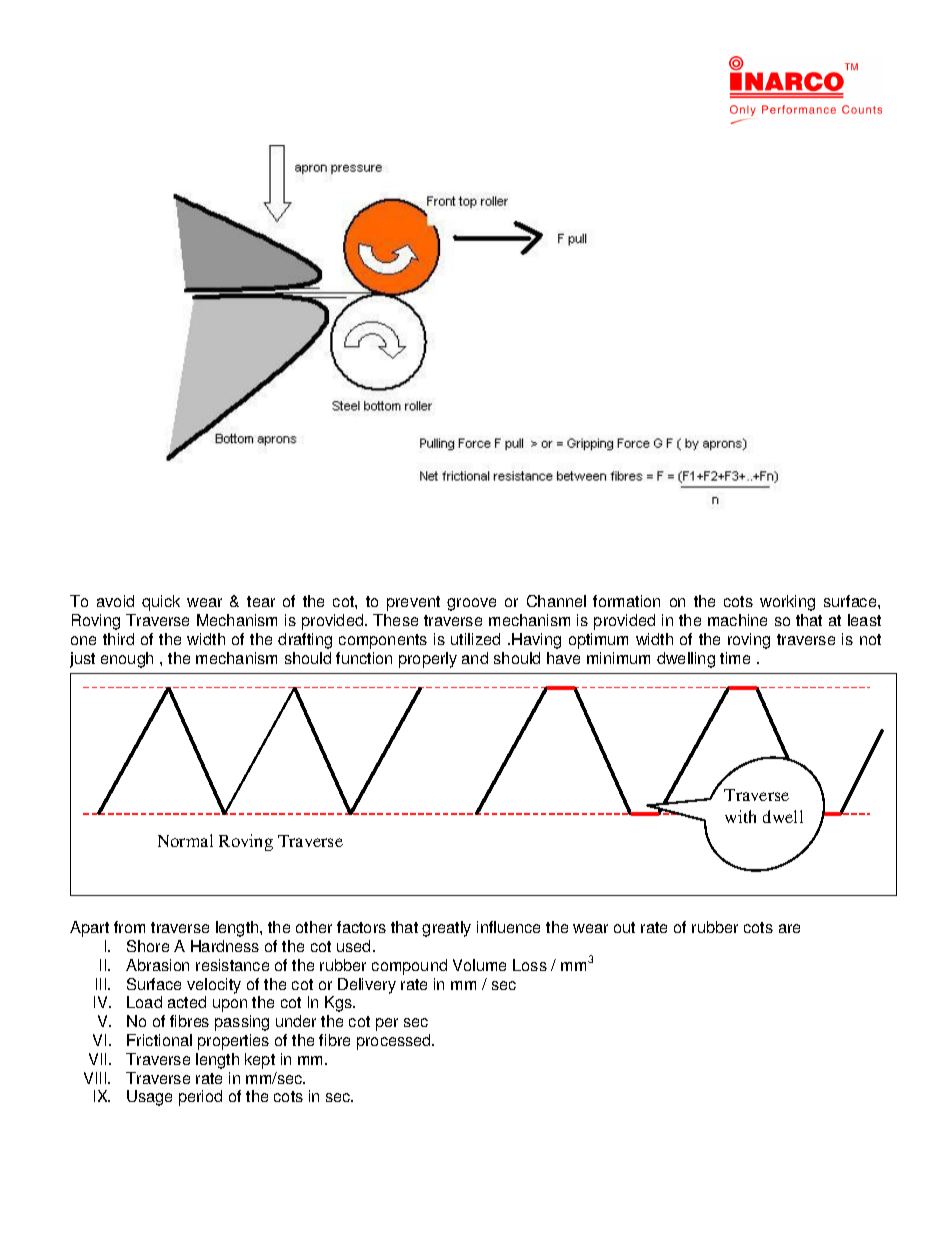  What do you see at coordinates (737, 620) in the page?
I see `machine` at bounding box center [737, 620].
